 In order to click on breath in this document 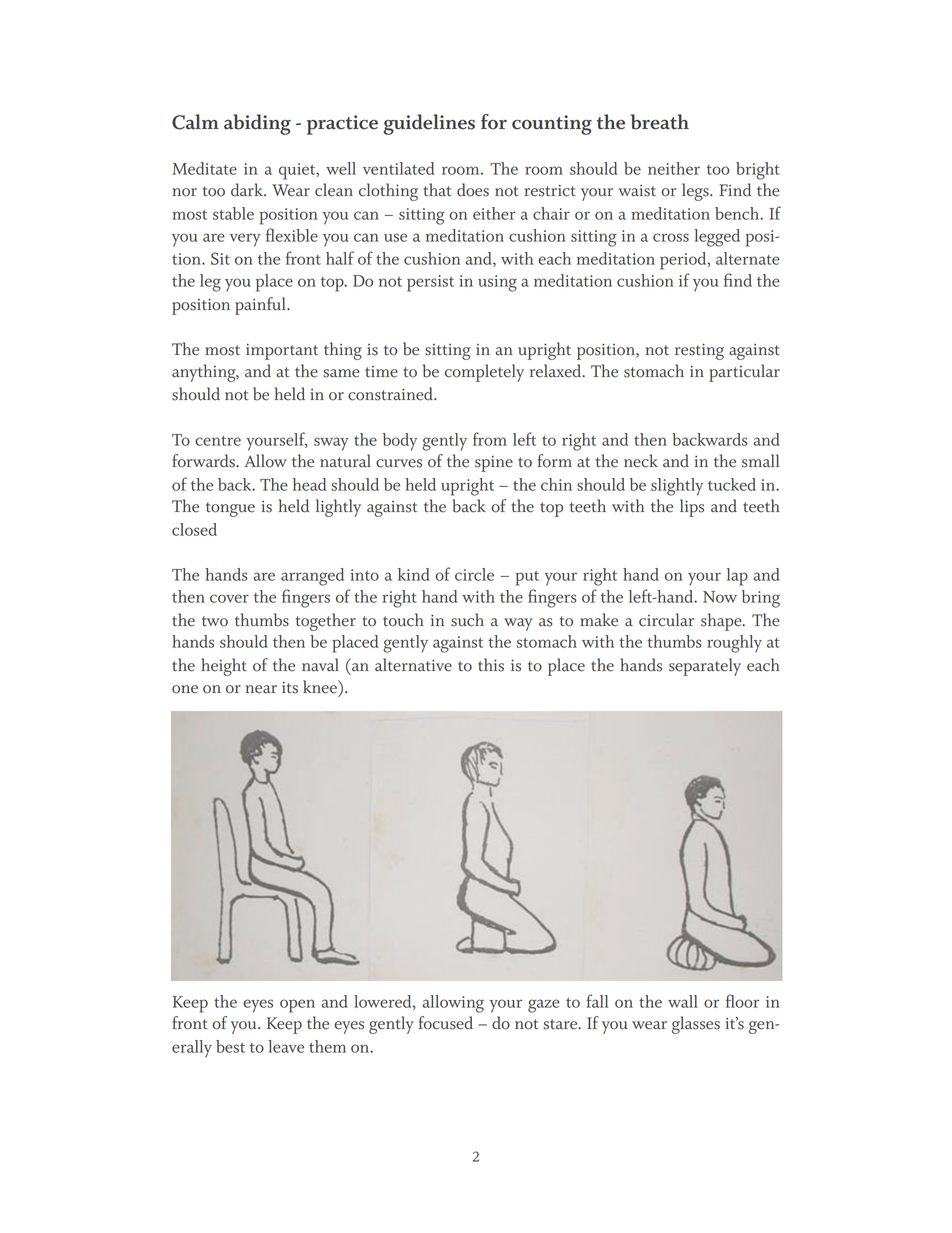, I will do `click(660, 122)`.
